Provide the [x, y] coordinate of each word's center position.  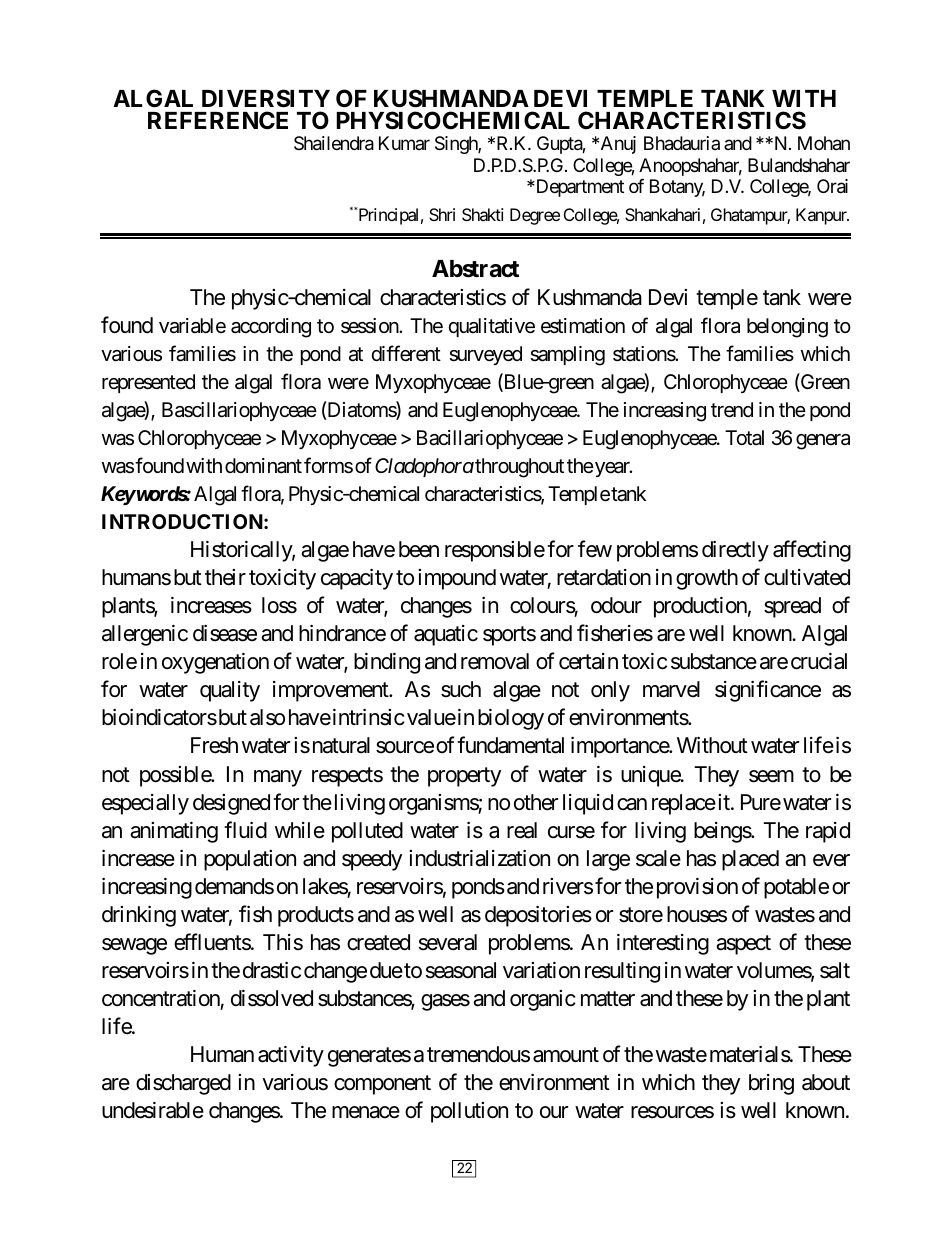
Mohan [824, 143]
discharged [183, 1084]
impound [457, 579]
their [225, 577]
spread [792, 607]
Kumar [404, 143]
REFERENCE [218, 120]
